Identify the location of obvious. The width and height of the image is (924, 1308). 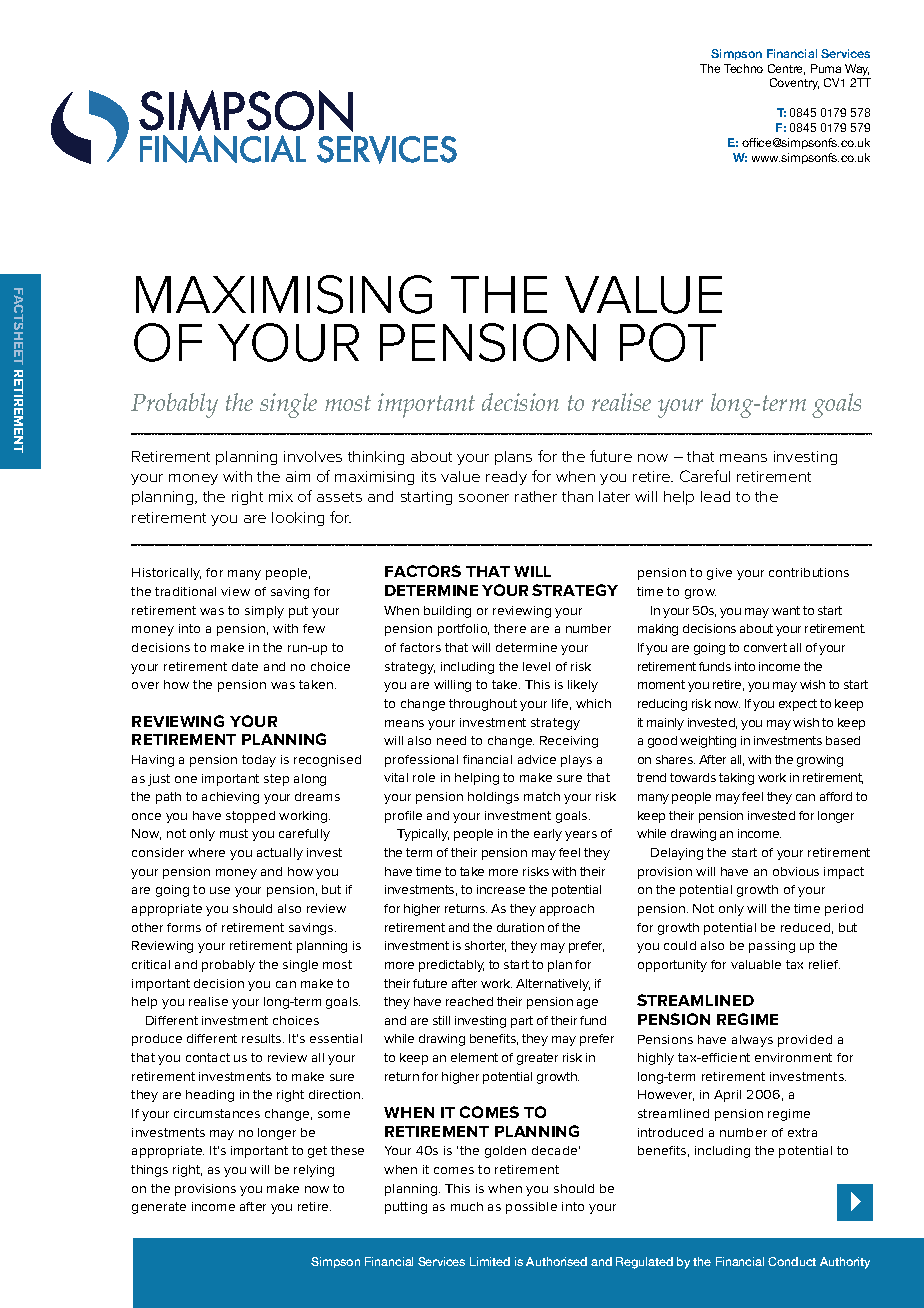
(796, 871).
